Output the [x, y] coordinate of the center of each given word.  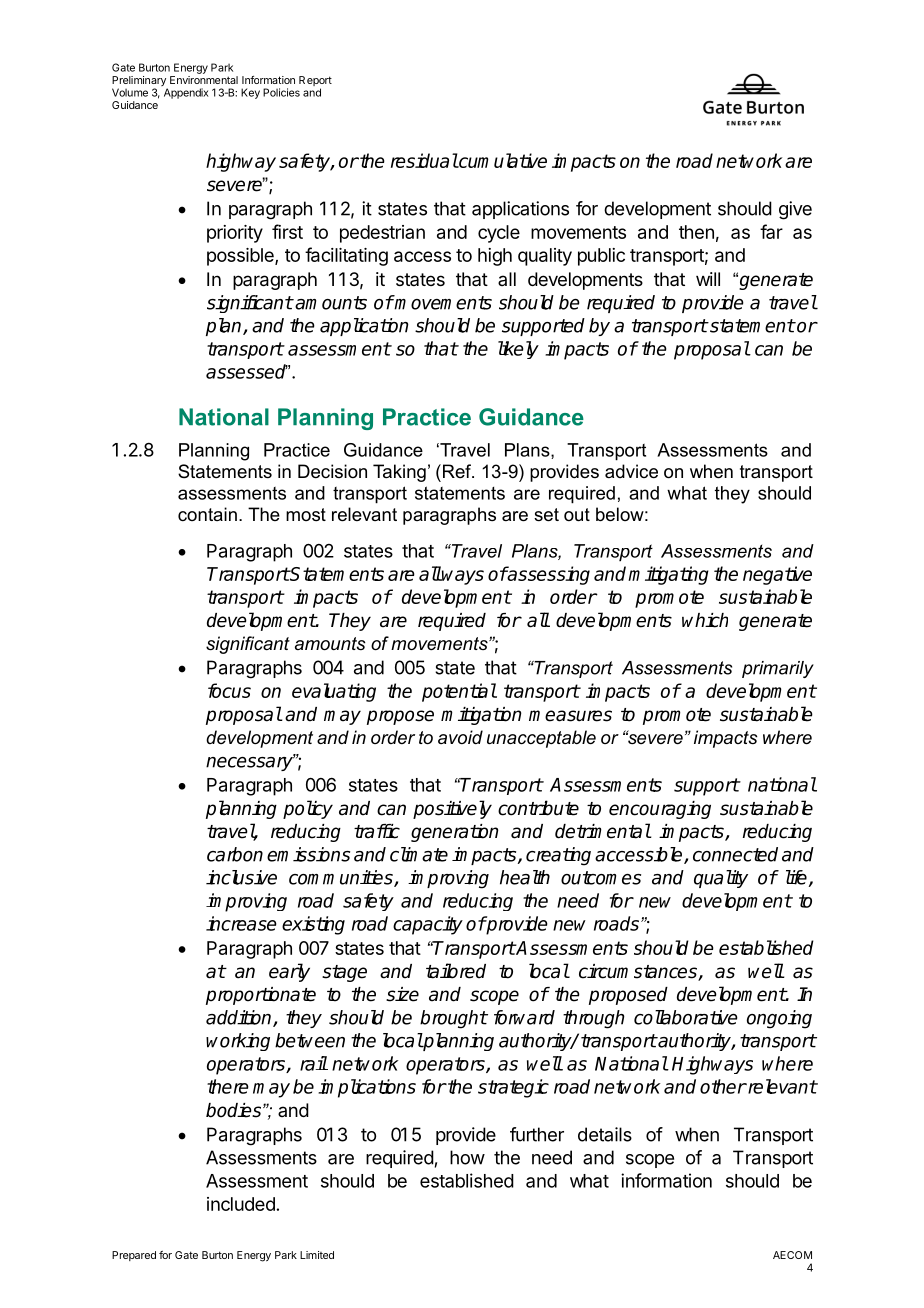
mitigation [481, 716]
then [696, 232]
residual [424, 160]
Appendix [186, 93]
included [241, 1204]
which [705, 620]
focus [229, 690]
